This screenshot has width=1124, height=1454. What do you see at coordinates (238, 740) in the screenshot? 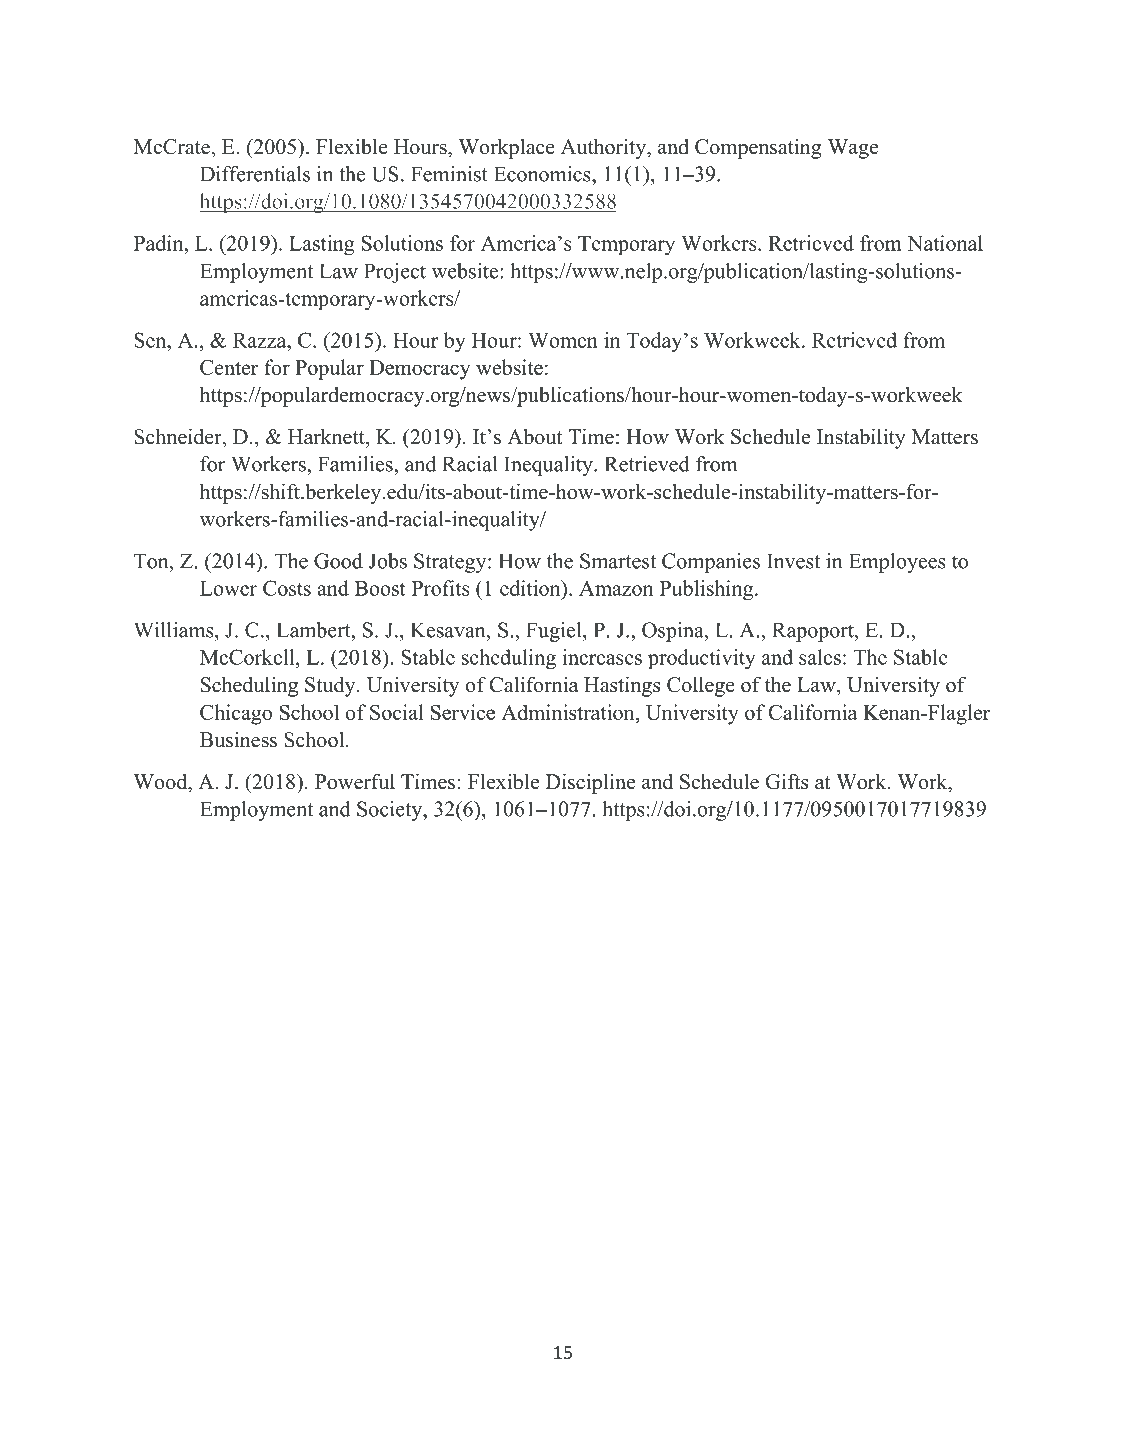
I see `Business` at bounding box center [238, 740].
